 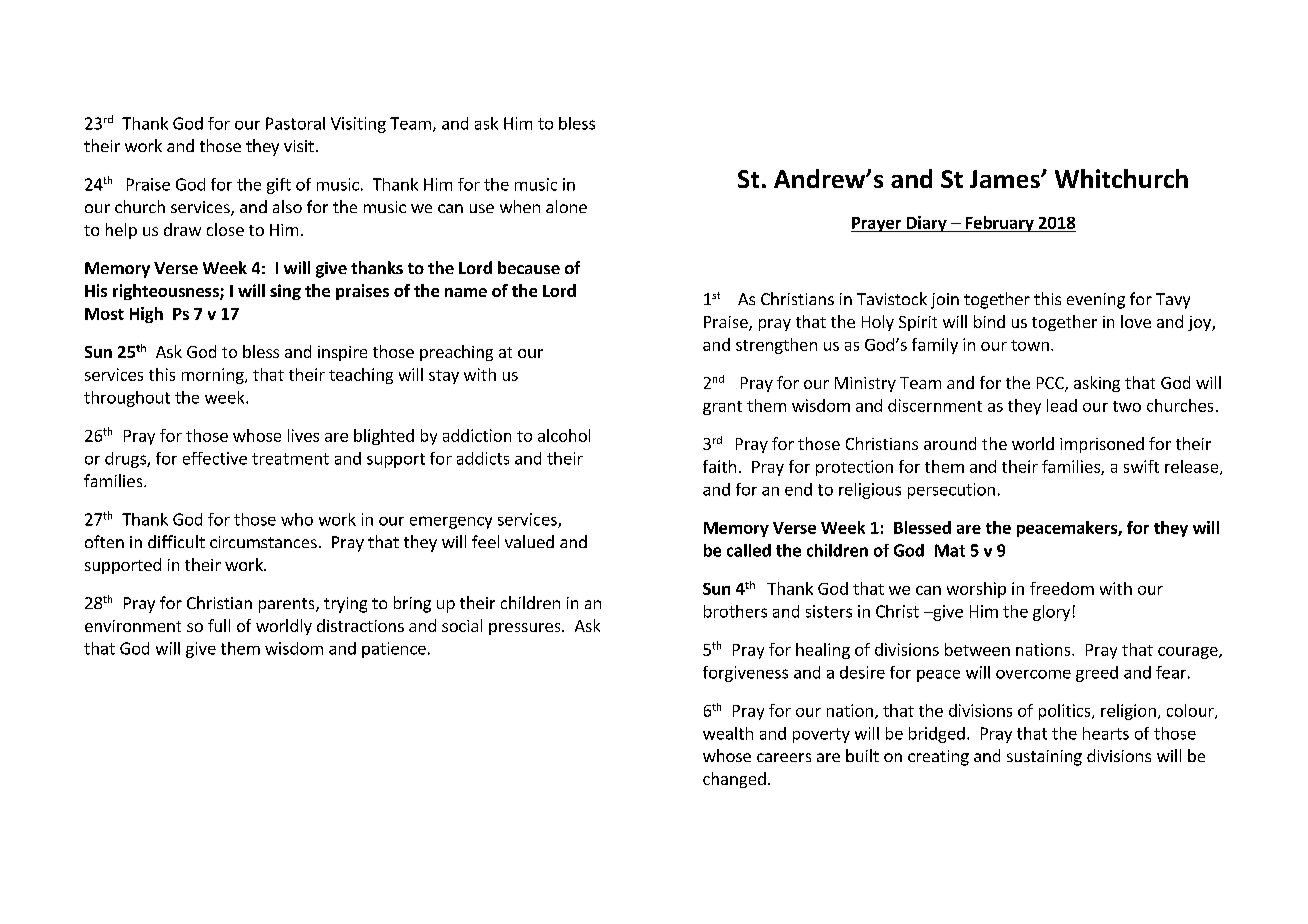 I want to click on sustaining, so click(x=1044, y=758).
